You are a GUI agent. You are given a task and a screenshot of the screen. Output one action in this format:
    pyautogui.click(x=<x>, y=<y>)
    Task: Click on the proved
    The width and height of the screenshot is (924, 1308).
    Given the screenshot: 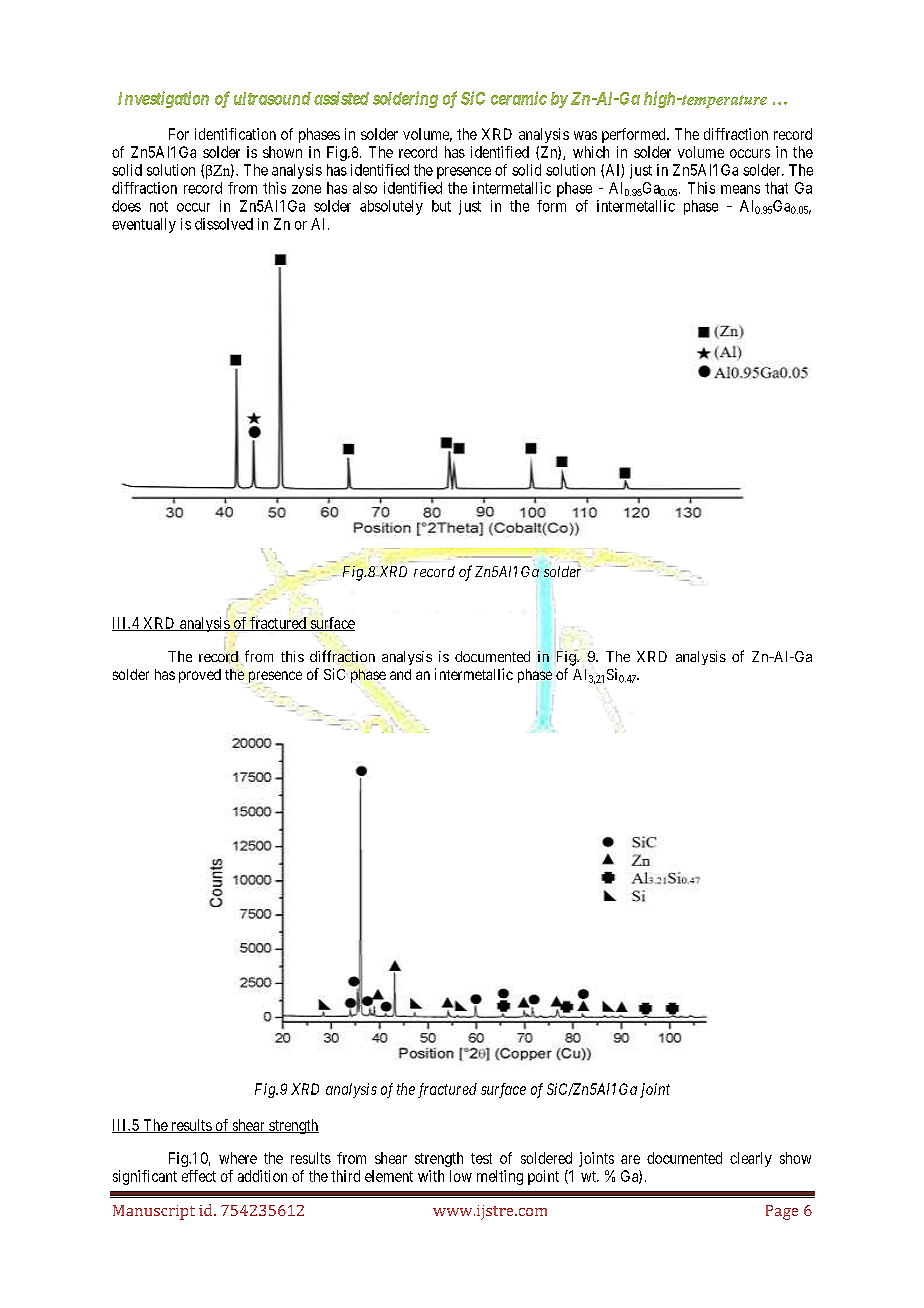 What is the action you would take?
    pyautogui.click(x=200, y=676)
